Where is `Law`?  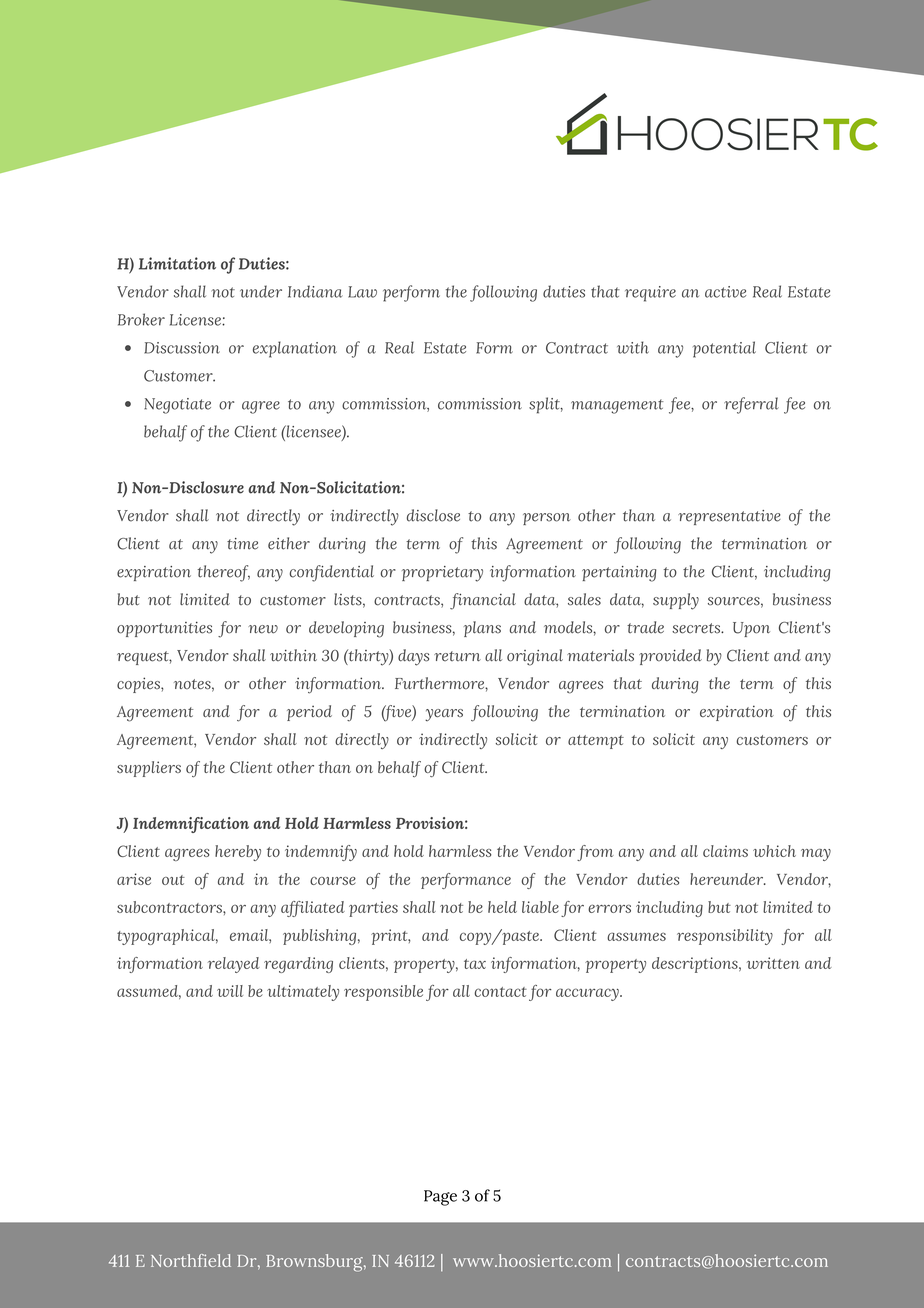
Law is located at coordinates (362, 292).
